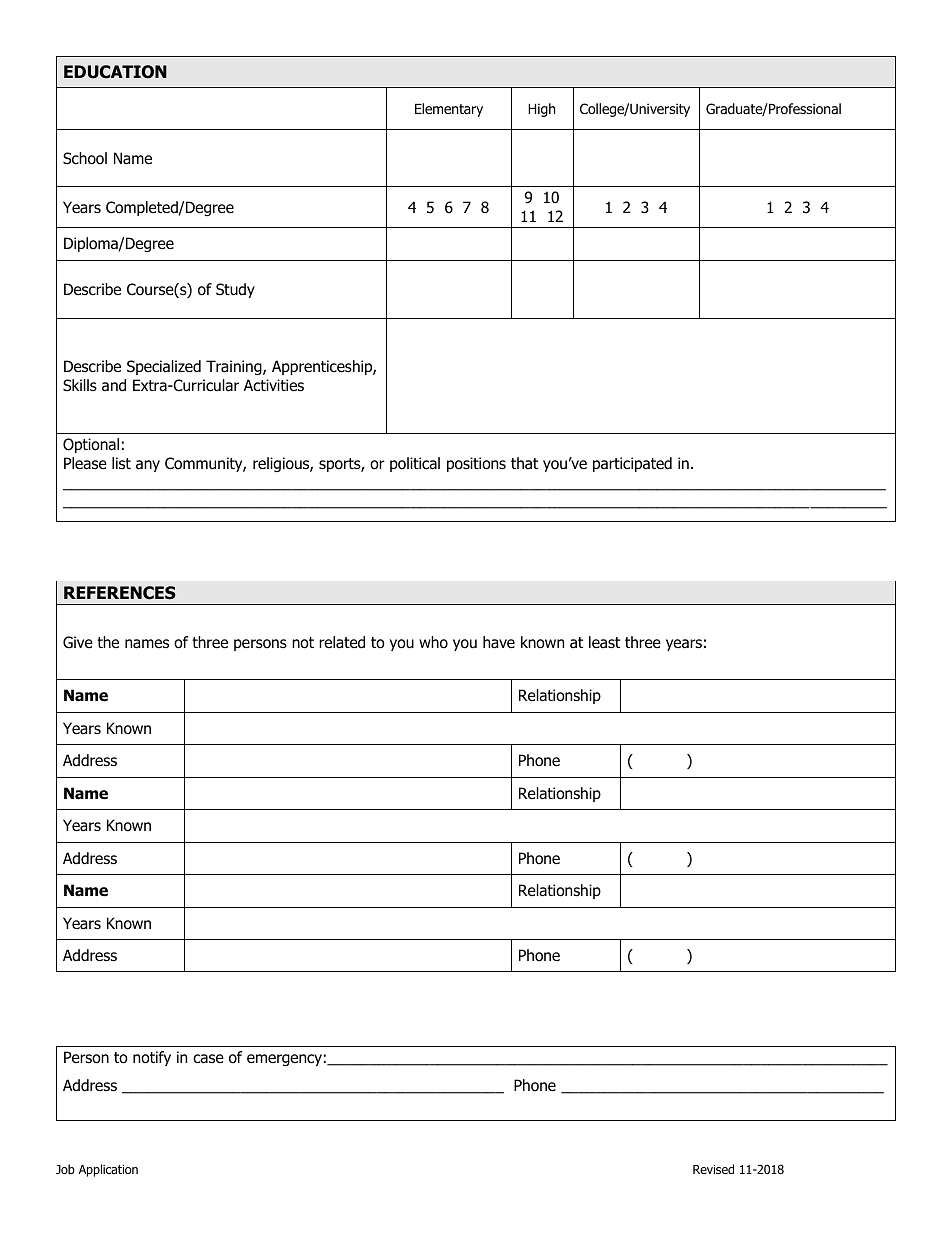  What do you see at coordinates (115, 72) in the image?
I see `EDUCATION` at bounding box center [115, 72].
